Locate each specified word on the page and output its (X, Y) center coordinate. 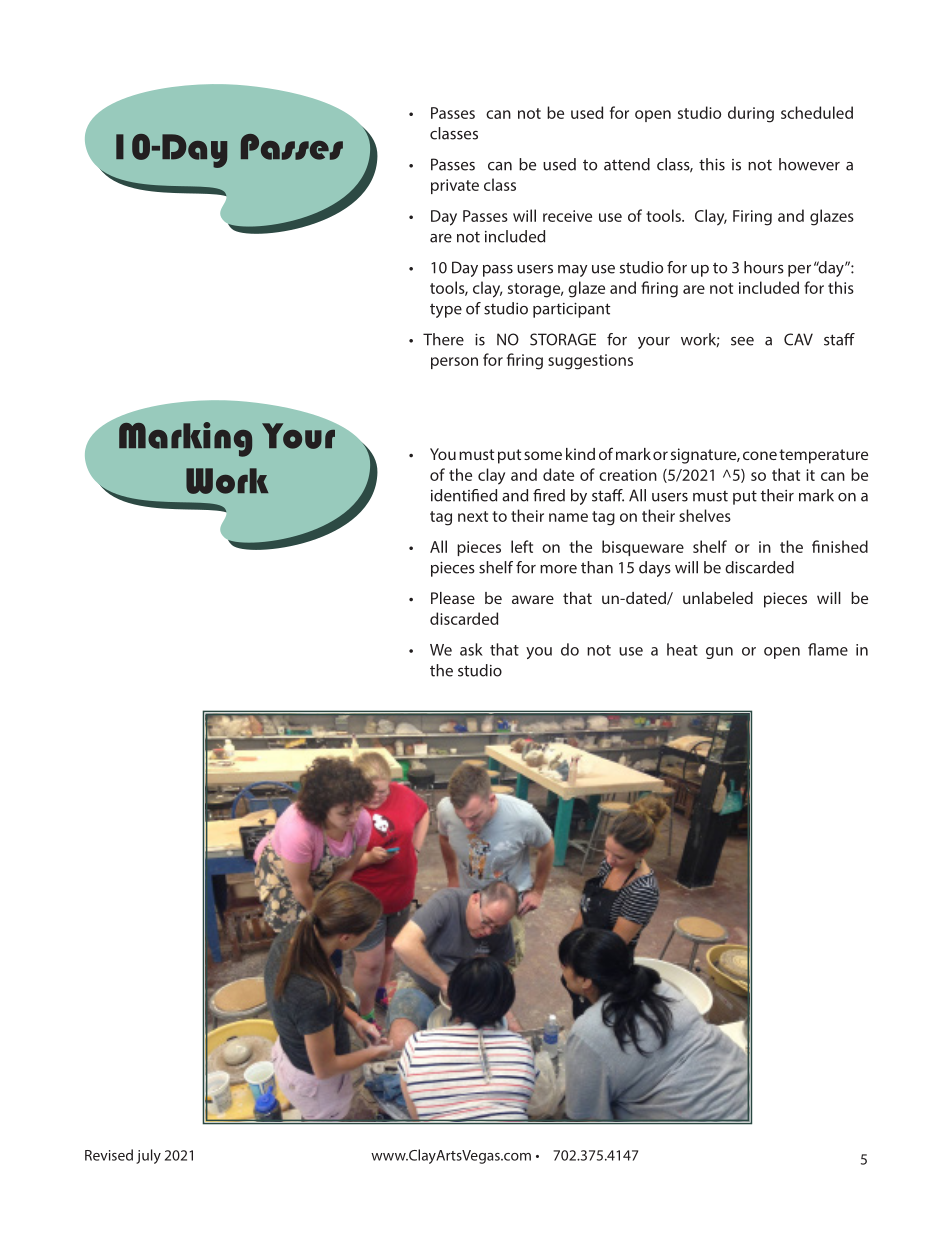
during (751, 114)
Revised (109, 1155)
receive (567, 216)
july (148, 1156)
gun (719, 653)
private (455, 186)
